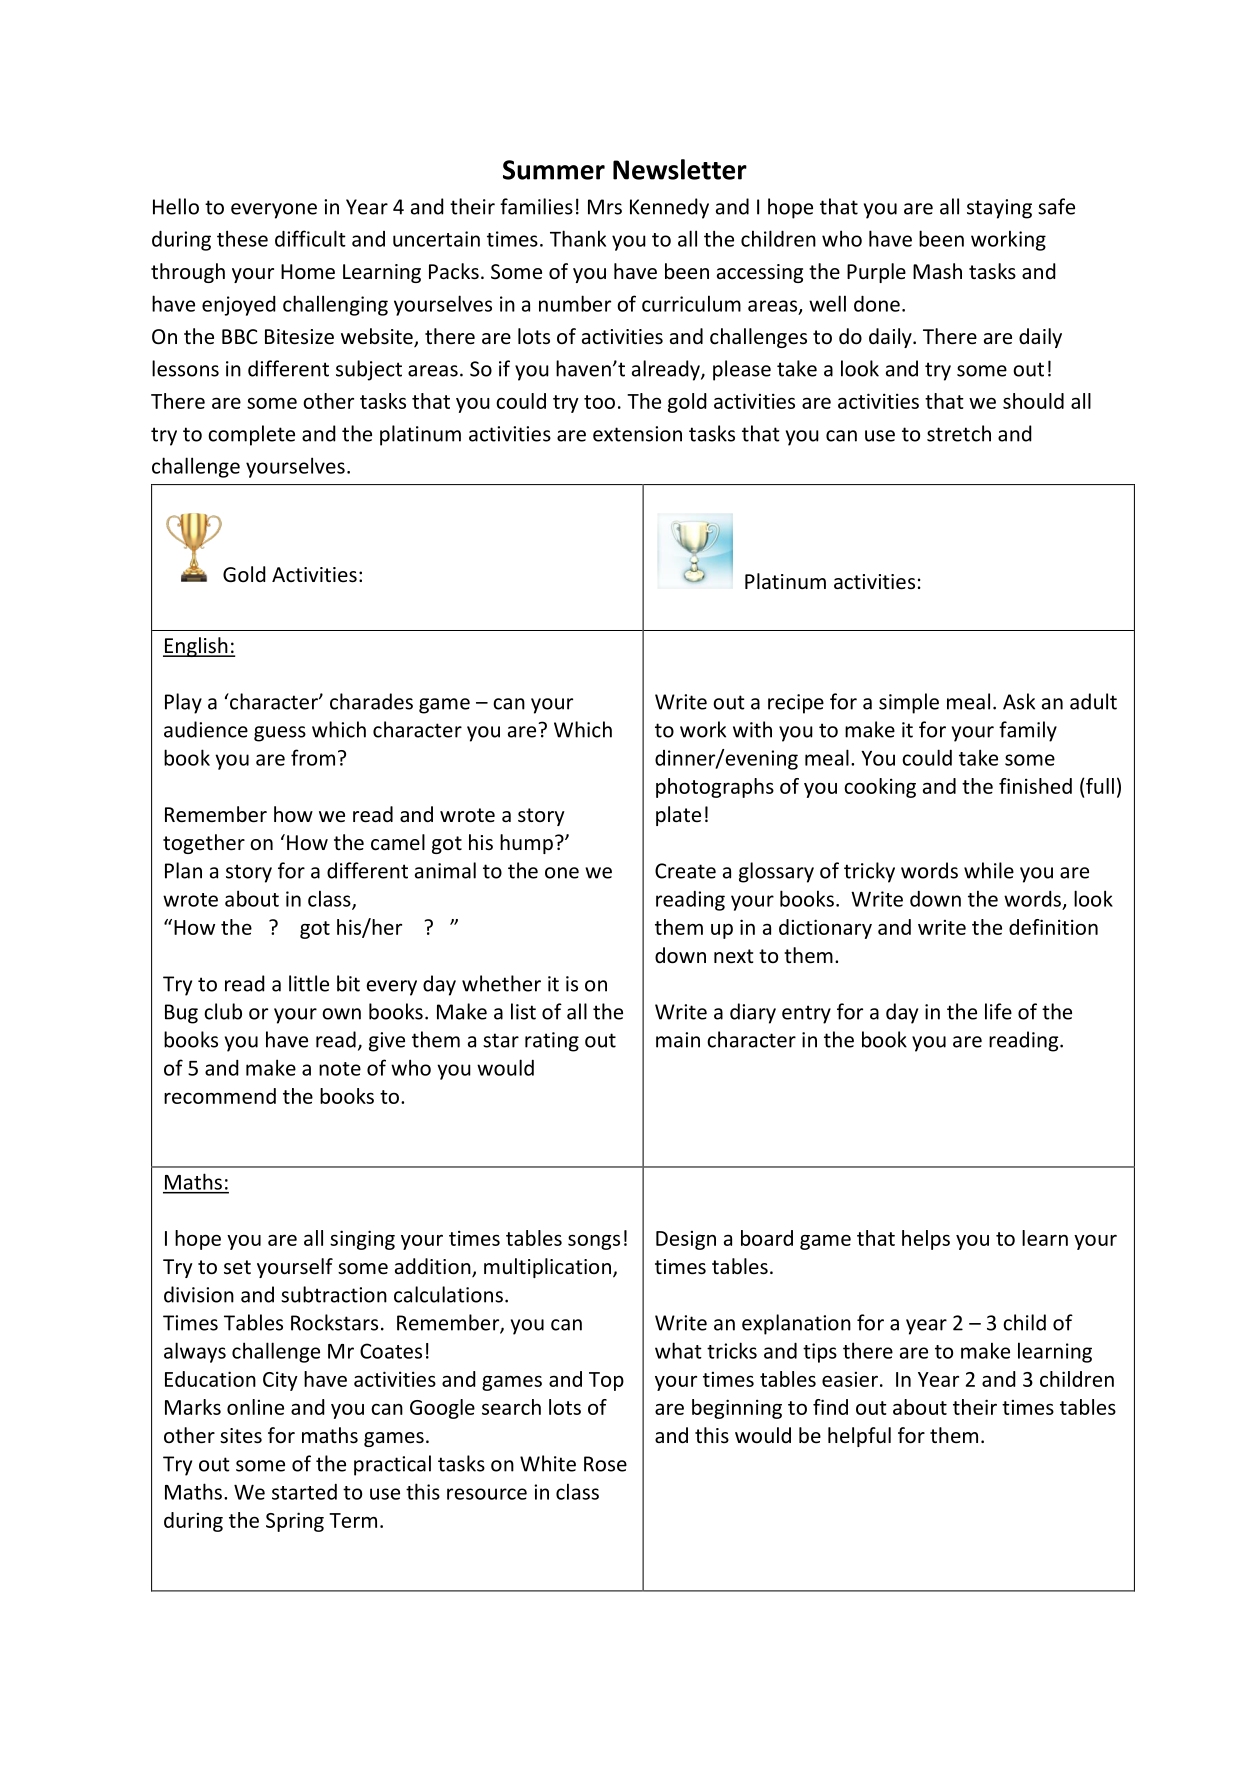 The width and height of the screenshot is (1249, 1767). Describe the element at coordinates (220, 1096) in the screenshot. I see `recommend` at that location.
